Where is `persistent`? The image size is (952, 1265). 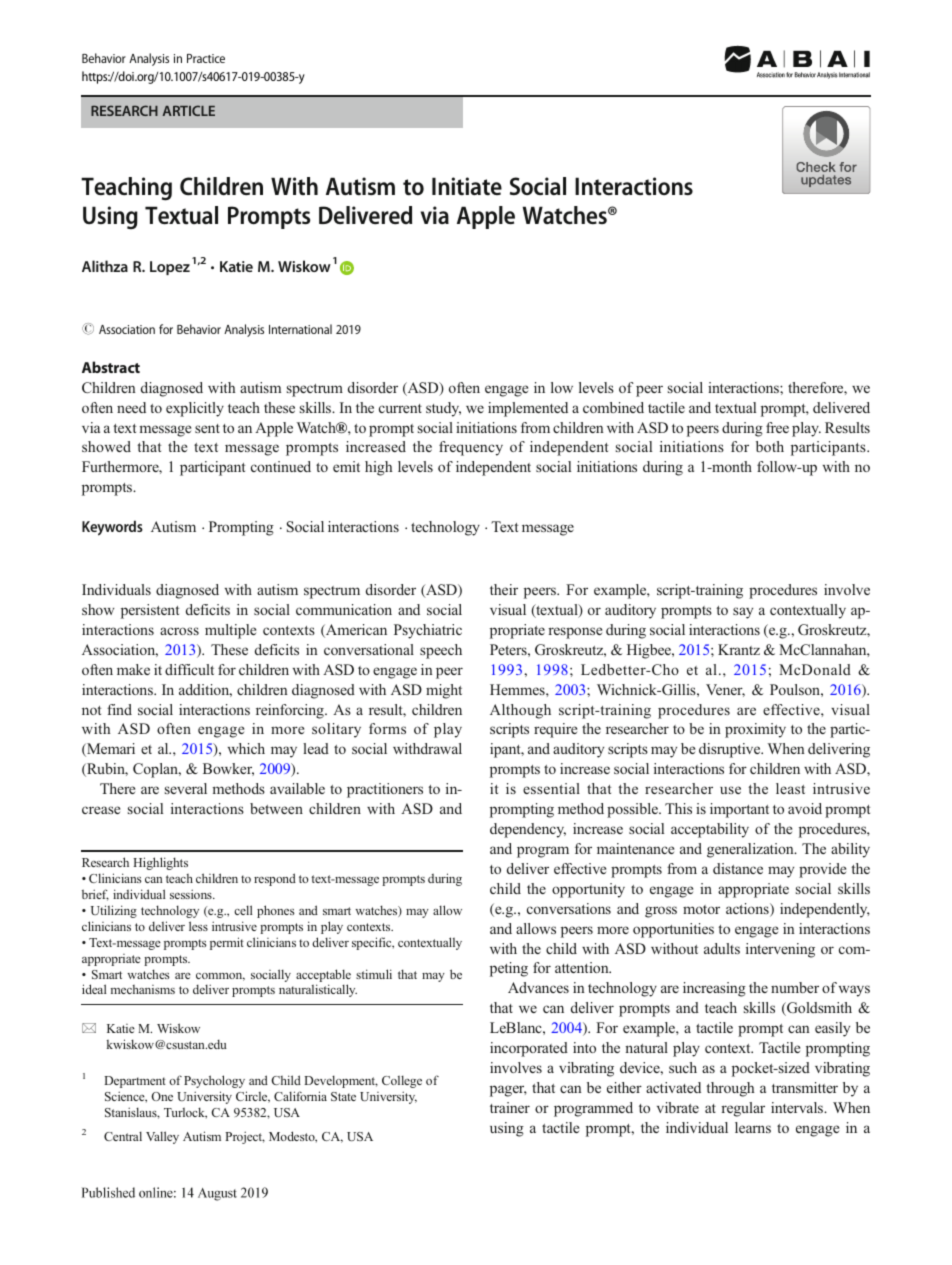
persistent is located at coordinates (150, 611).
